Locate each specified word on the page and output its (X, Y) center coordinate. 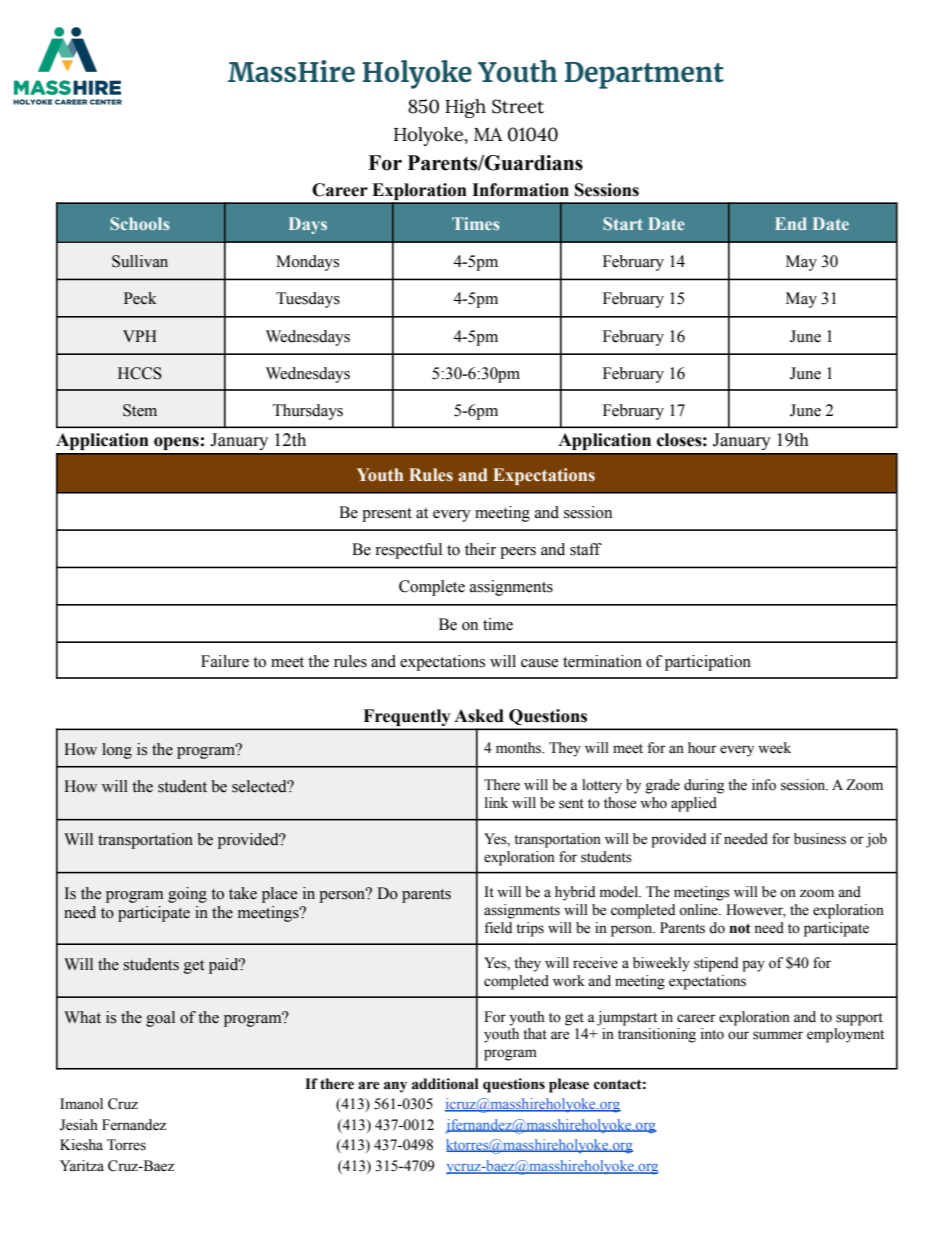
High (465, 108)
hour (702, 748)
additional (445, 1084)
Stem (140, 410)
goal (160, 1019)
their (480, 549)
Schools (139, 223)
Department (644, 75)
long (117, 751)
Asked (479, 716)
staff (586, 549)
